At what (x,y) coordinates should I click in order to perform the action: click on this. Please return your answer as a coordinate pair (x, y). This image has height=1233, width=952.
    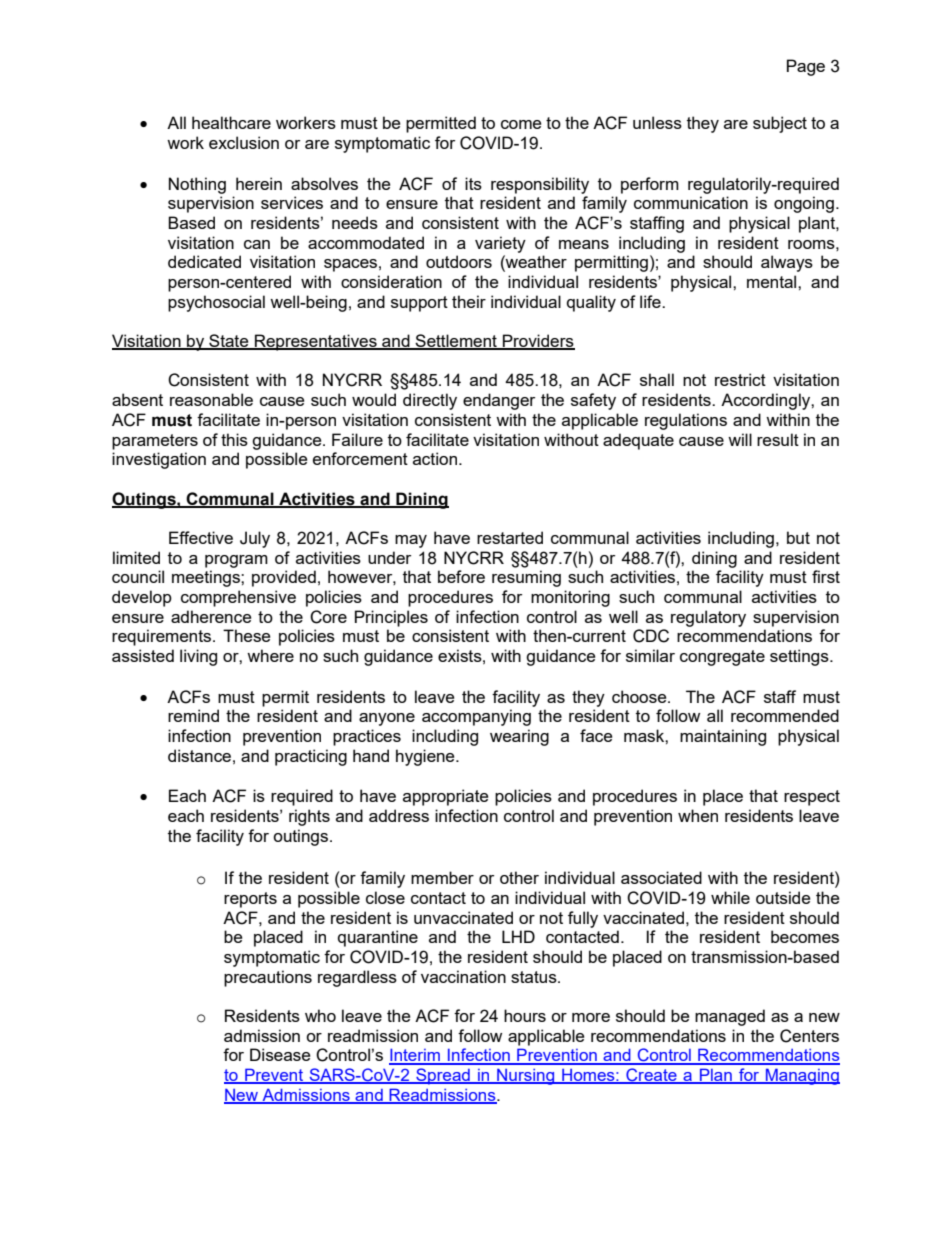
    Looking at the image, I should click on (234, 439).
